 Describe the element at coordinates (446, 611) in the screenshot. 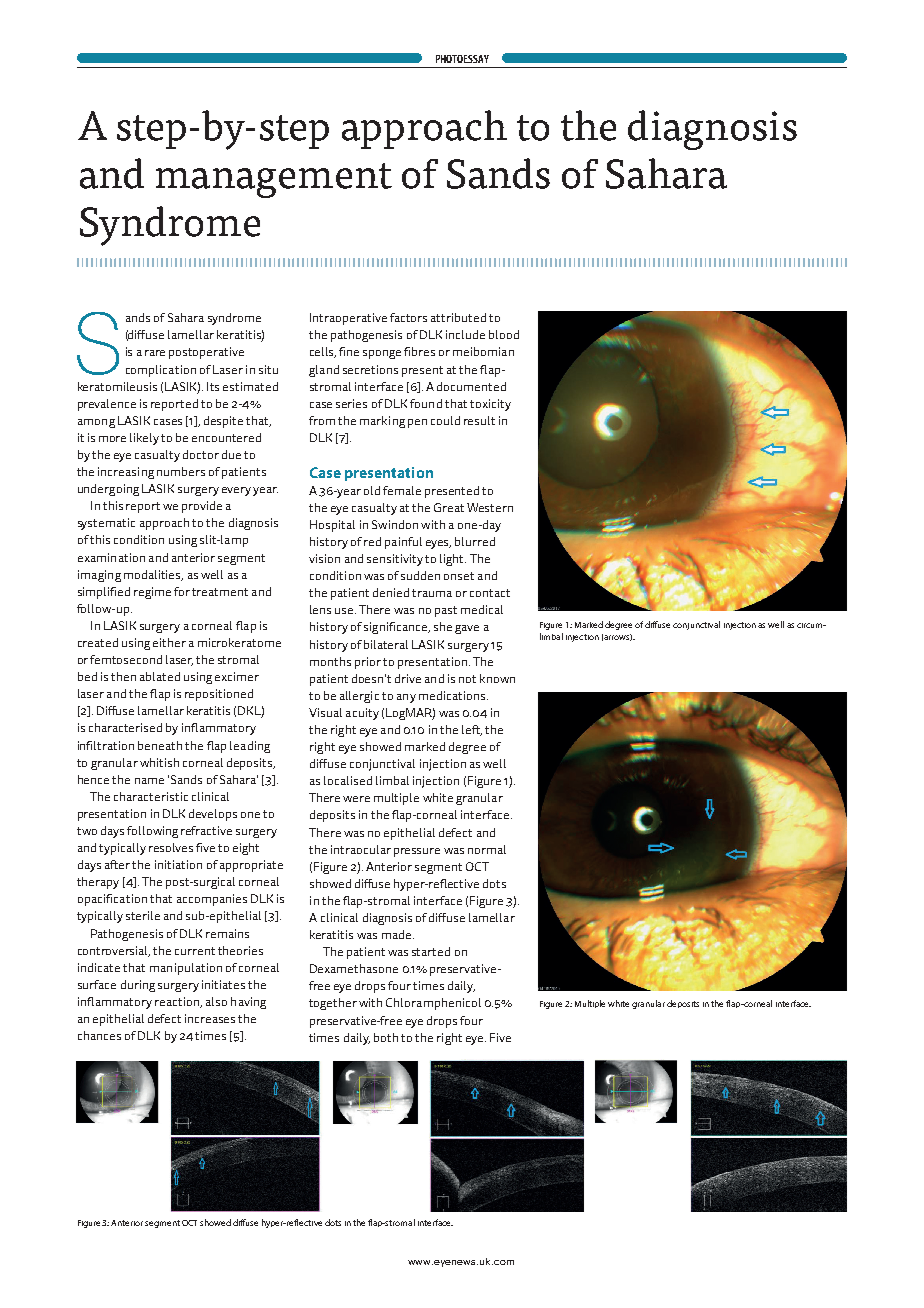

I see `past` at that location.
